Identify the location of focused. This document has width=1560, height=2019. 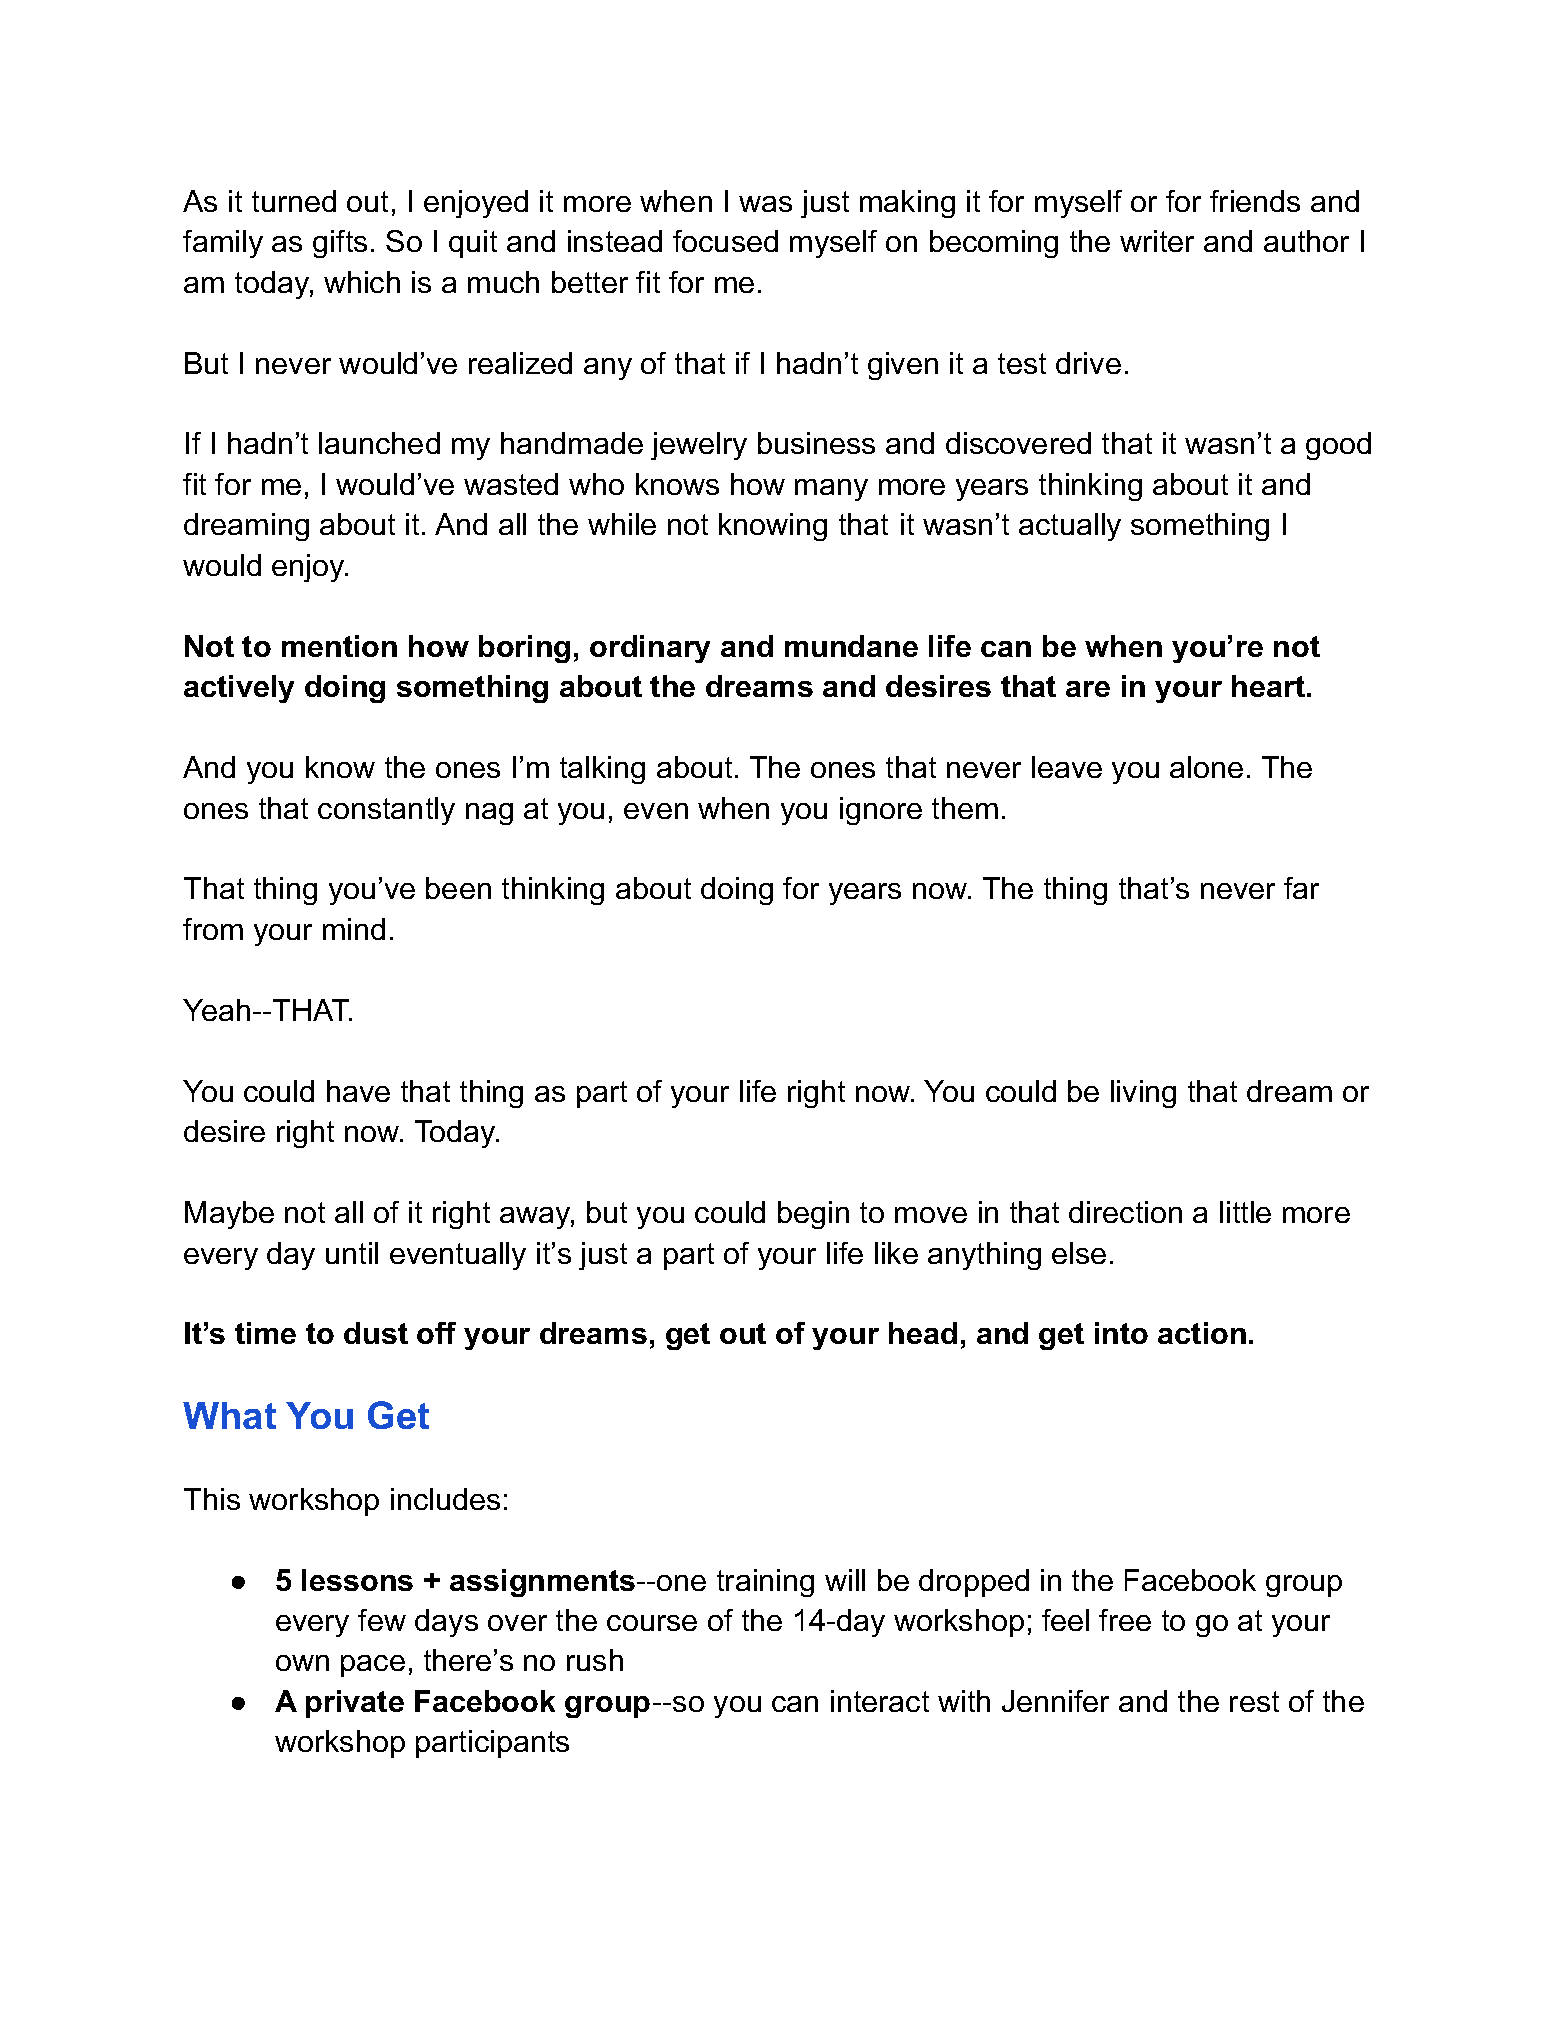
(725, 241).
